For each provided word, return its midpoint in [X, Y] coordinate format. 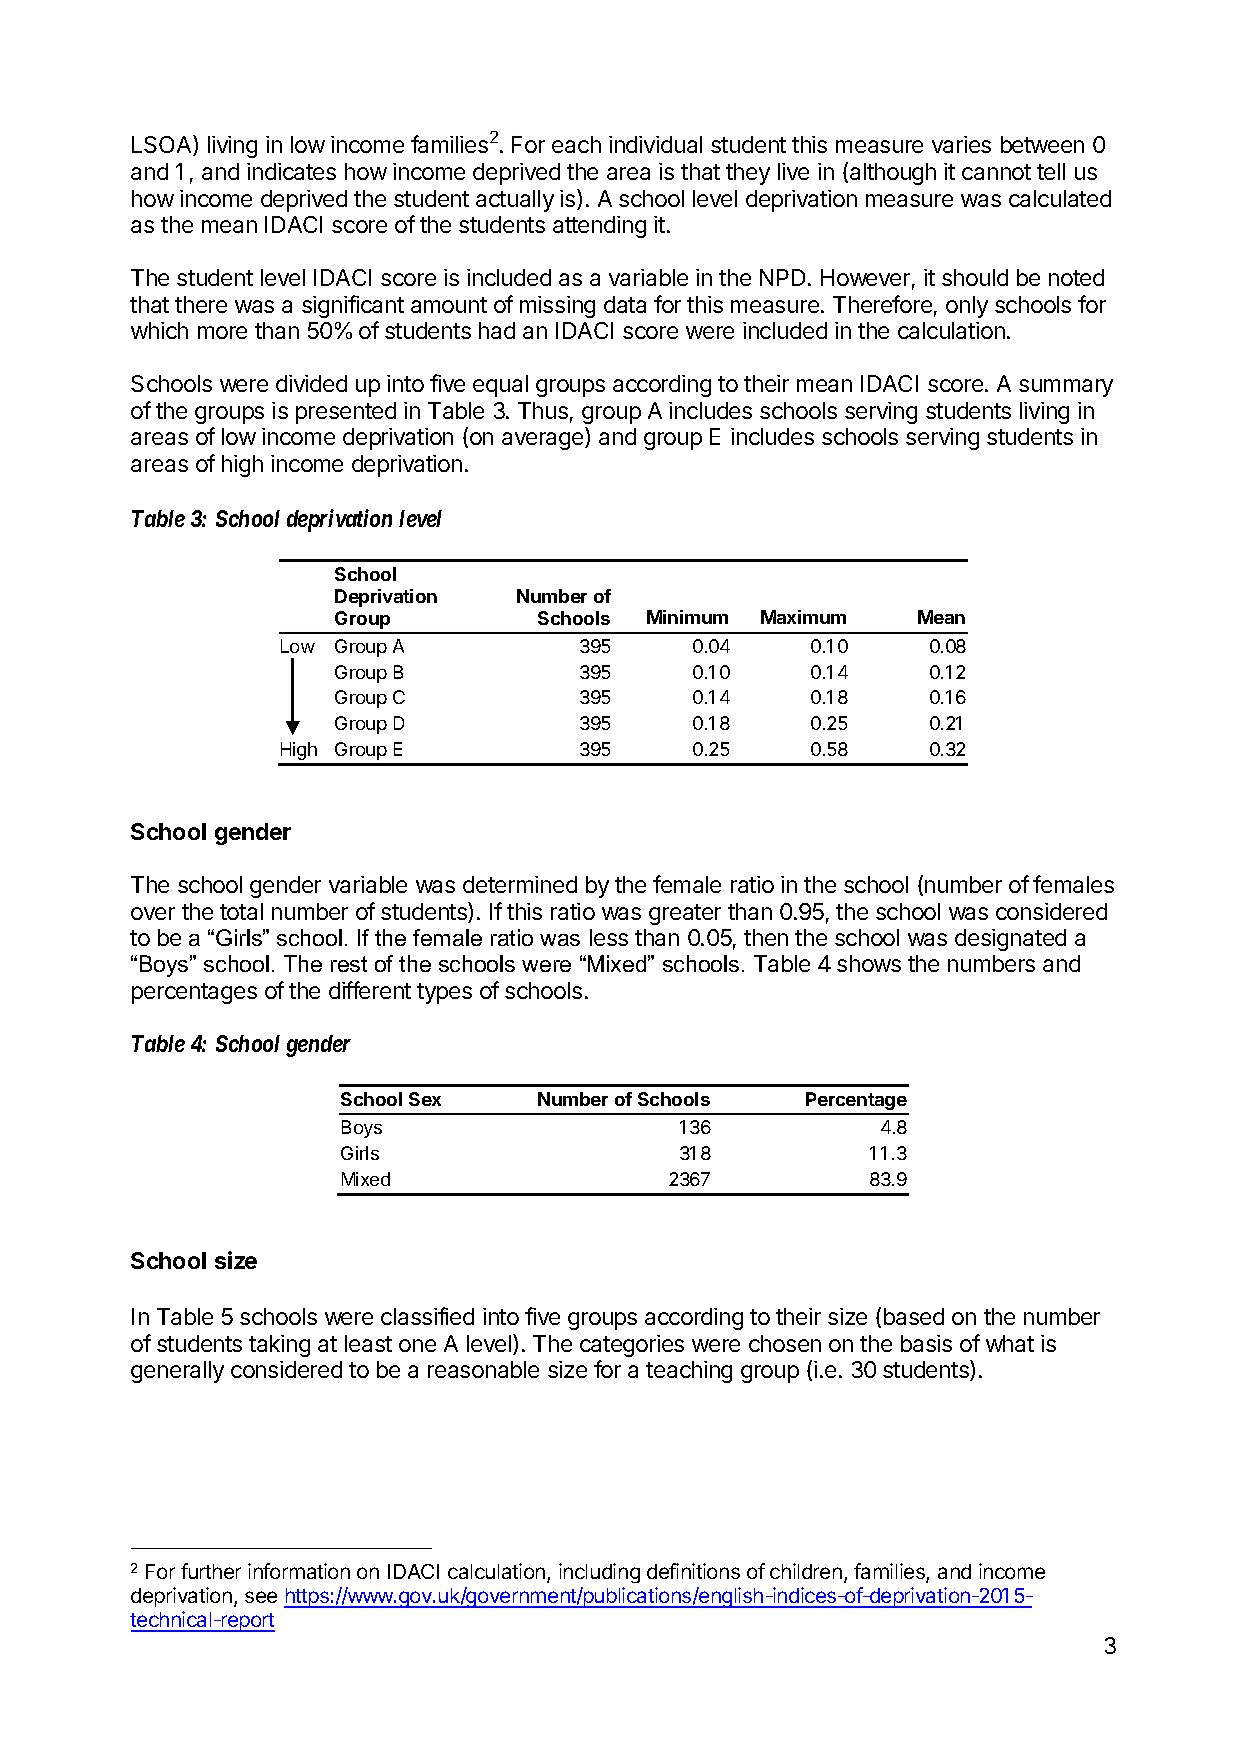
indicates [291, 171]
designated [1010, 940]
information [299, 1571]
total [241, 911]
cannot [996, 172]
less [609, 937]
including [599, 1573]
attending [599, 227]
